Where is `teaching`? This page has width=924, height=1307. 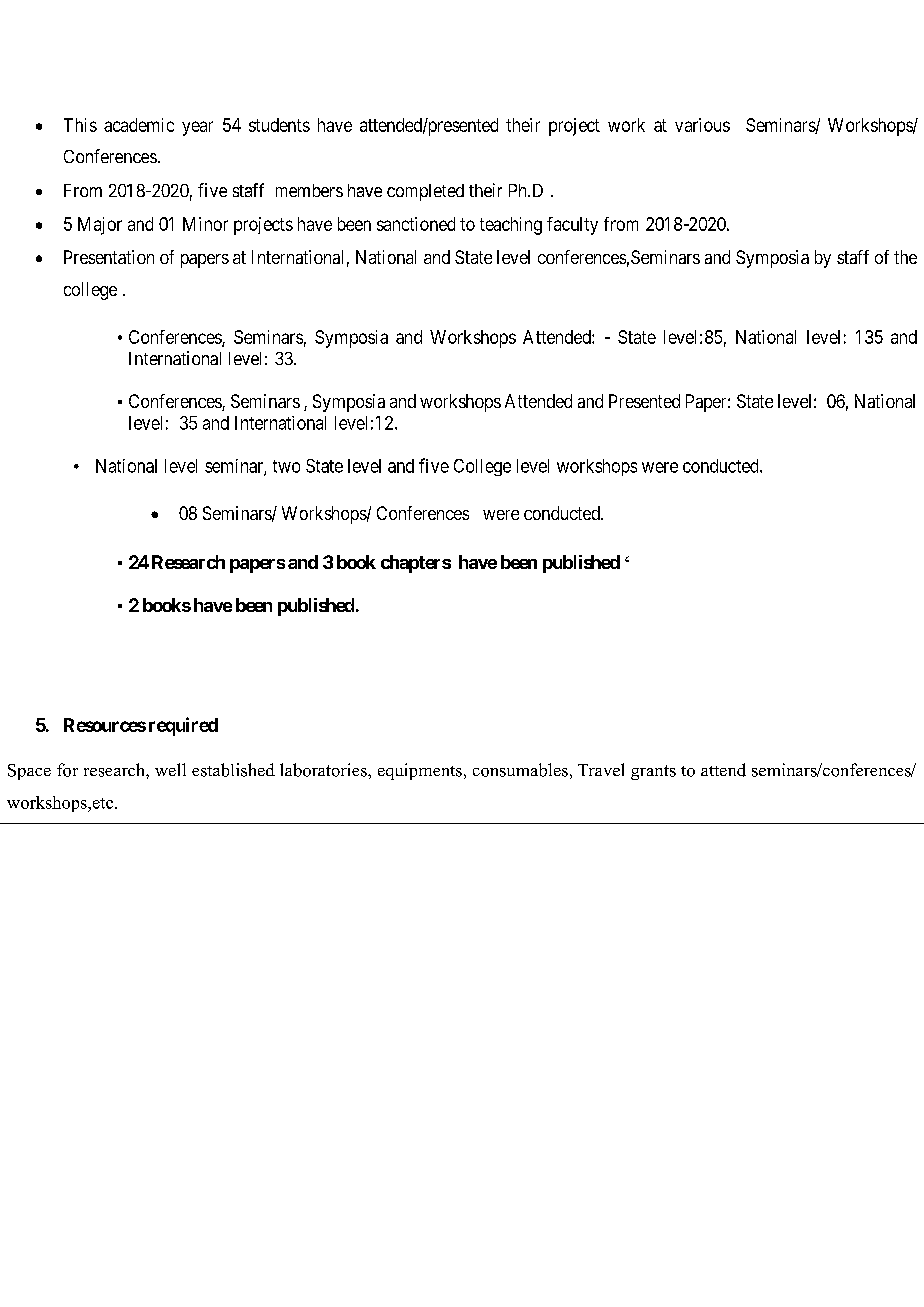
teaching is located at coordinates (511, 226).
